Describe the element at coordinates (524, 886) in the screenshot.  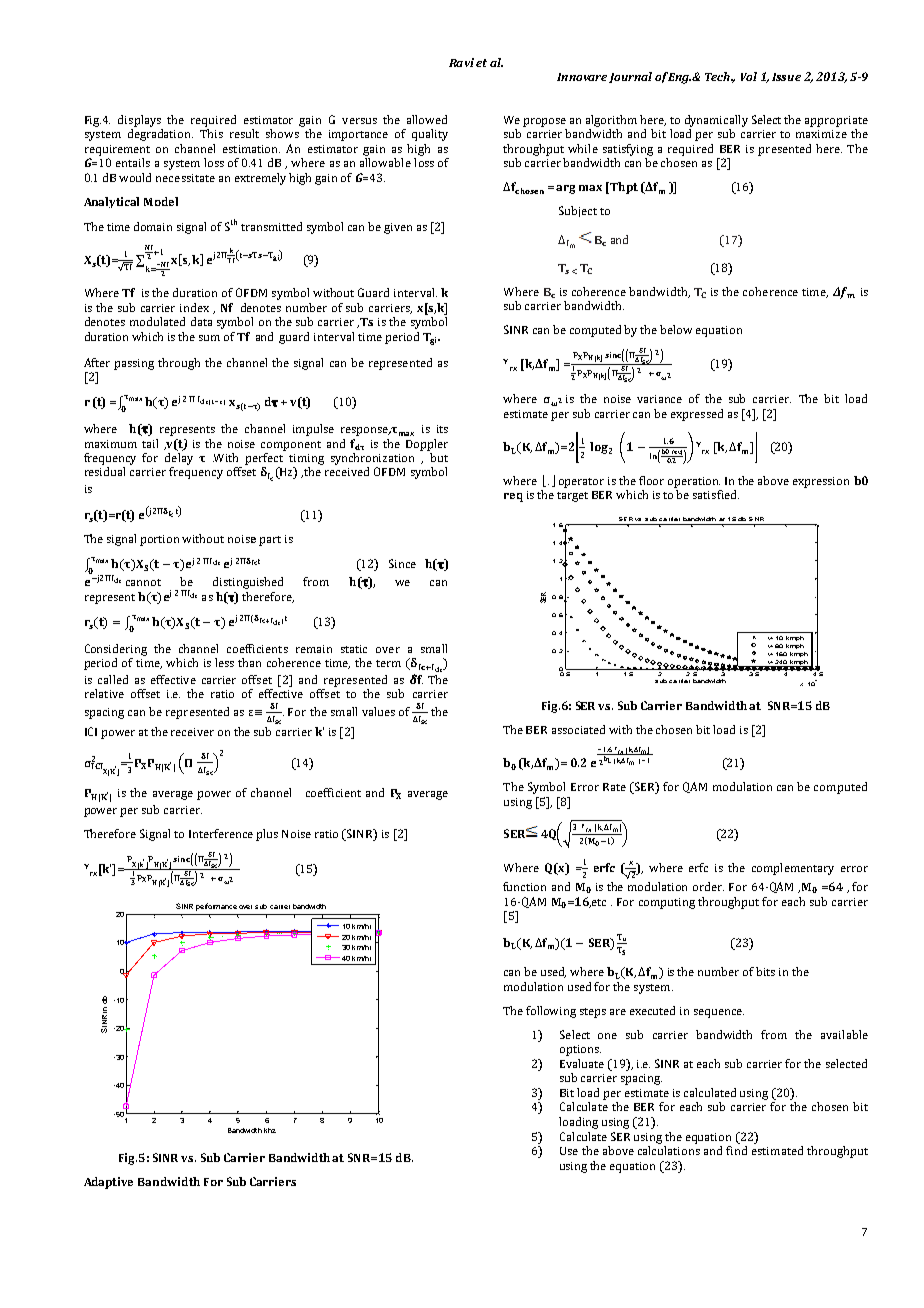
I see `function` at that location.
